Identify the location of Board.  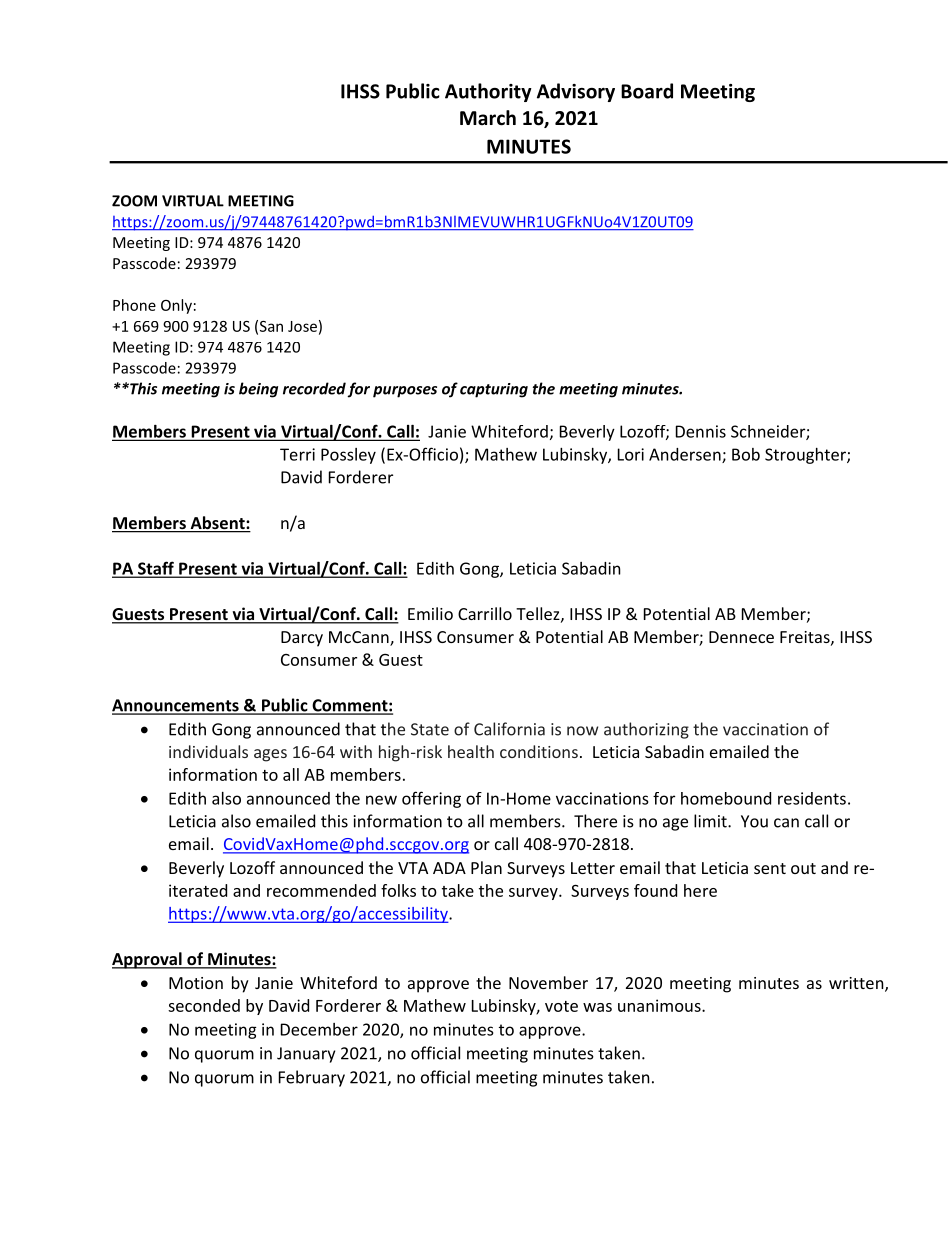
(647, 91).
